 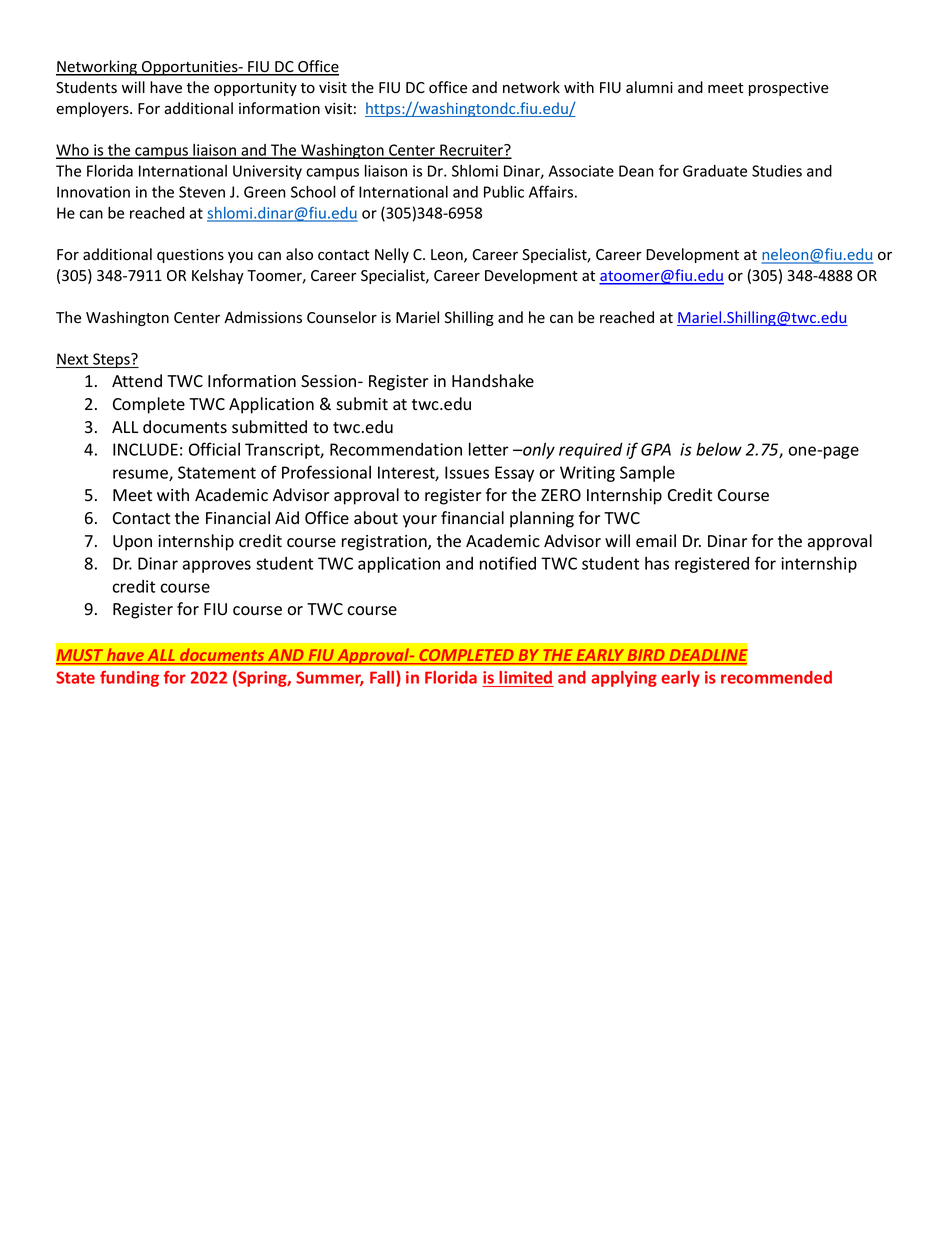 What do you see at coordinates (647, 474) in the screenshot?
I see `Sample` at bounding box center [647, 474].
